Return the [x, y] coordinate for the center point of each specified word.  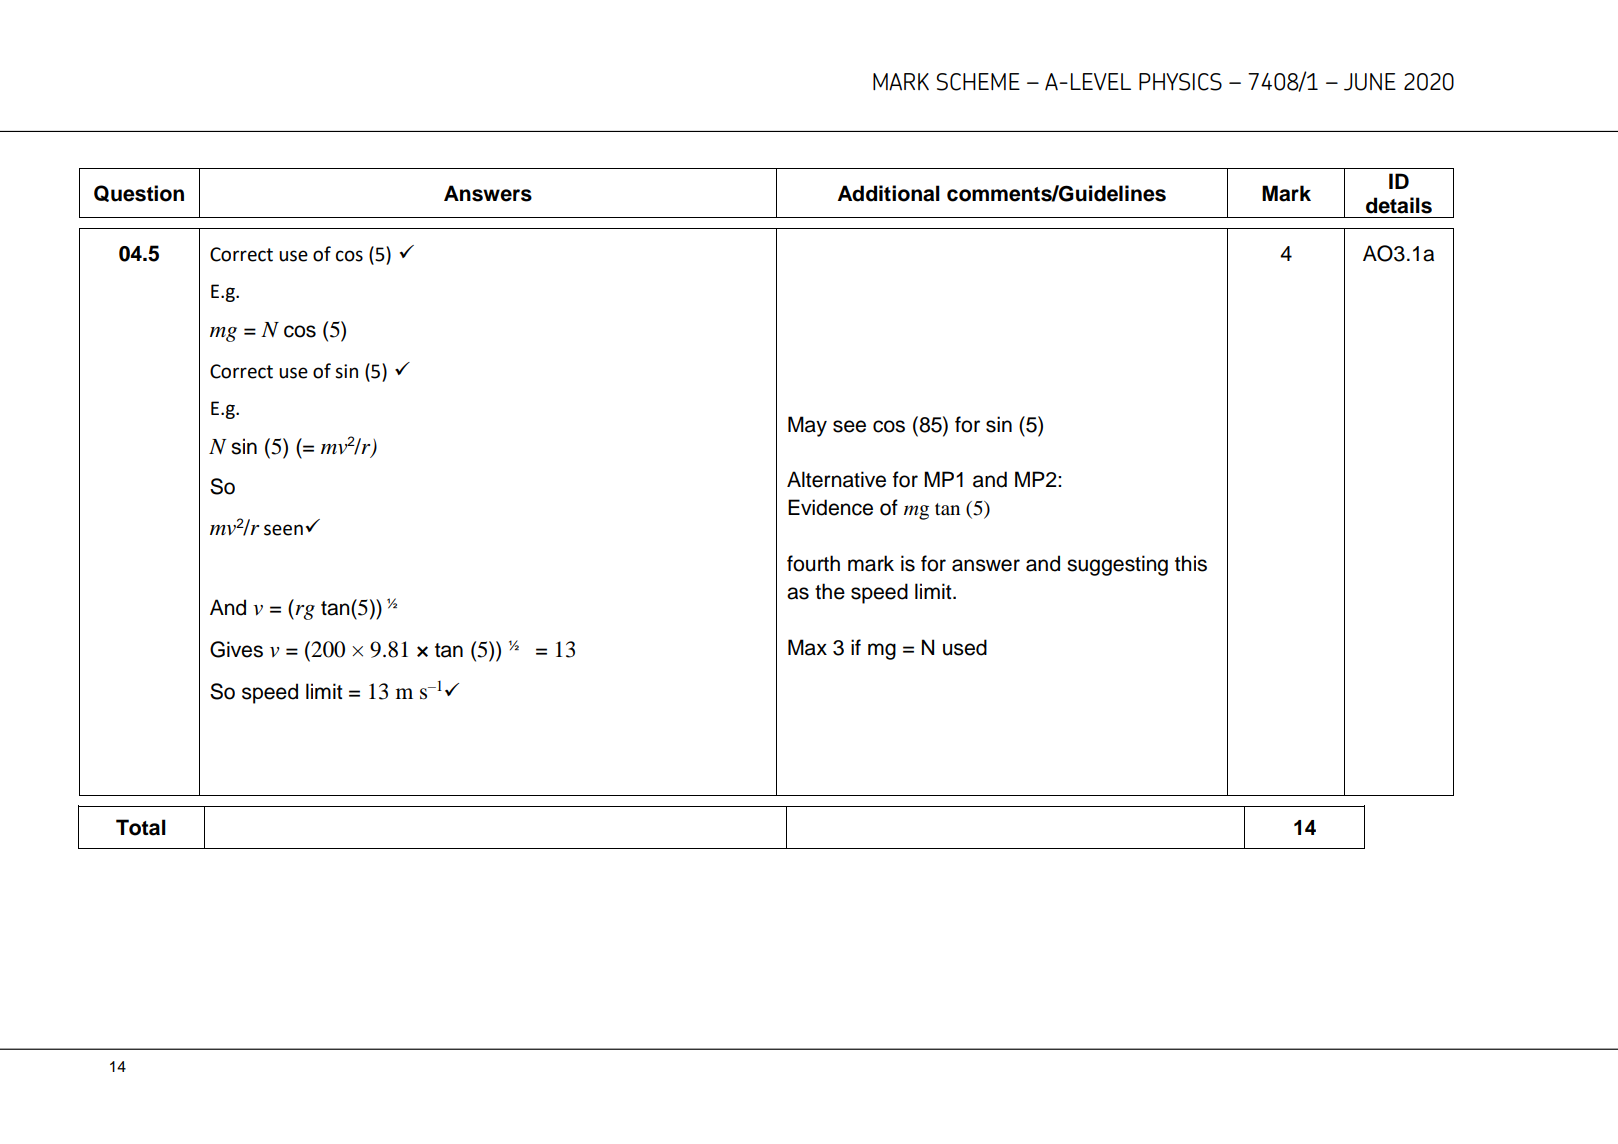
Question [139, 193]
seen [283, 530]
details [1399, 205]
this [1191, 563]
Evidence [830, 507]
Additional [889, 193]
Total [141, 827]
